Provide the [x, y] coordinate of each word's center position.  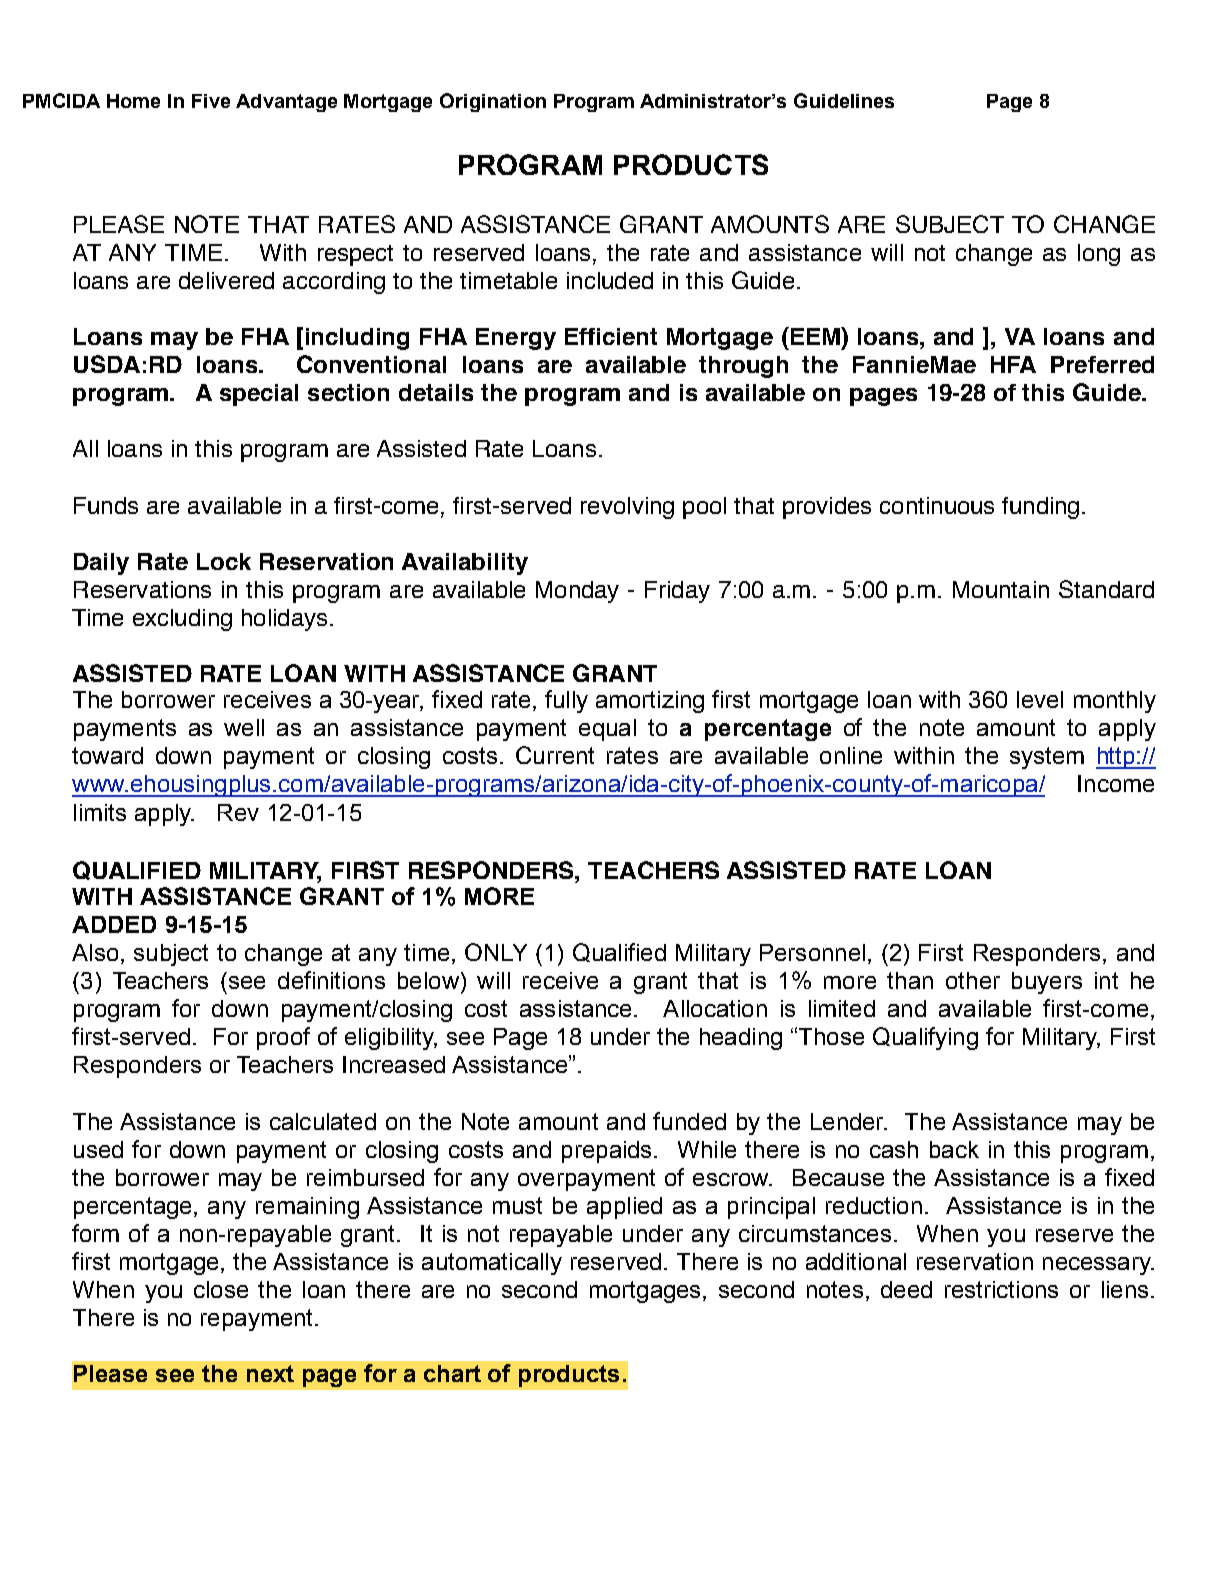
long [1099, 255]
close [221, 1289]
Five [211, 101]
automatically [492, 1264]
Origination [493, 102]
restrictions [1001, 1289]
